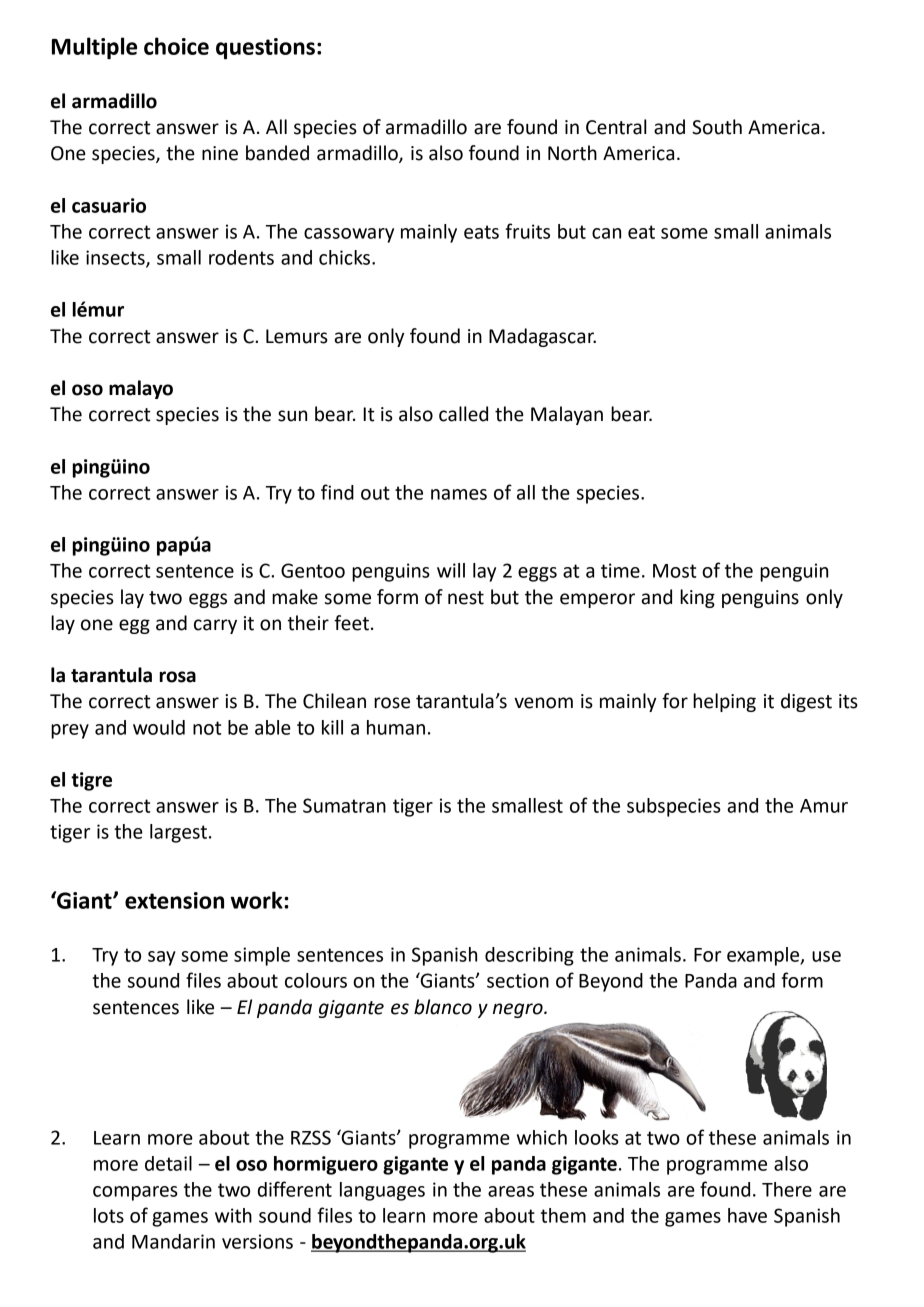  What do you see at coordinates (177, 677) in the image?
I see `rosa` at bounding box center [177, 677].
